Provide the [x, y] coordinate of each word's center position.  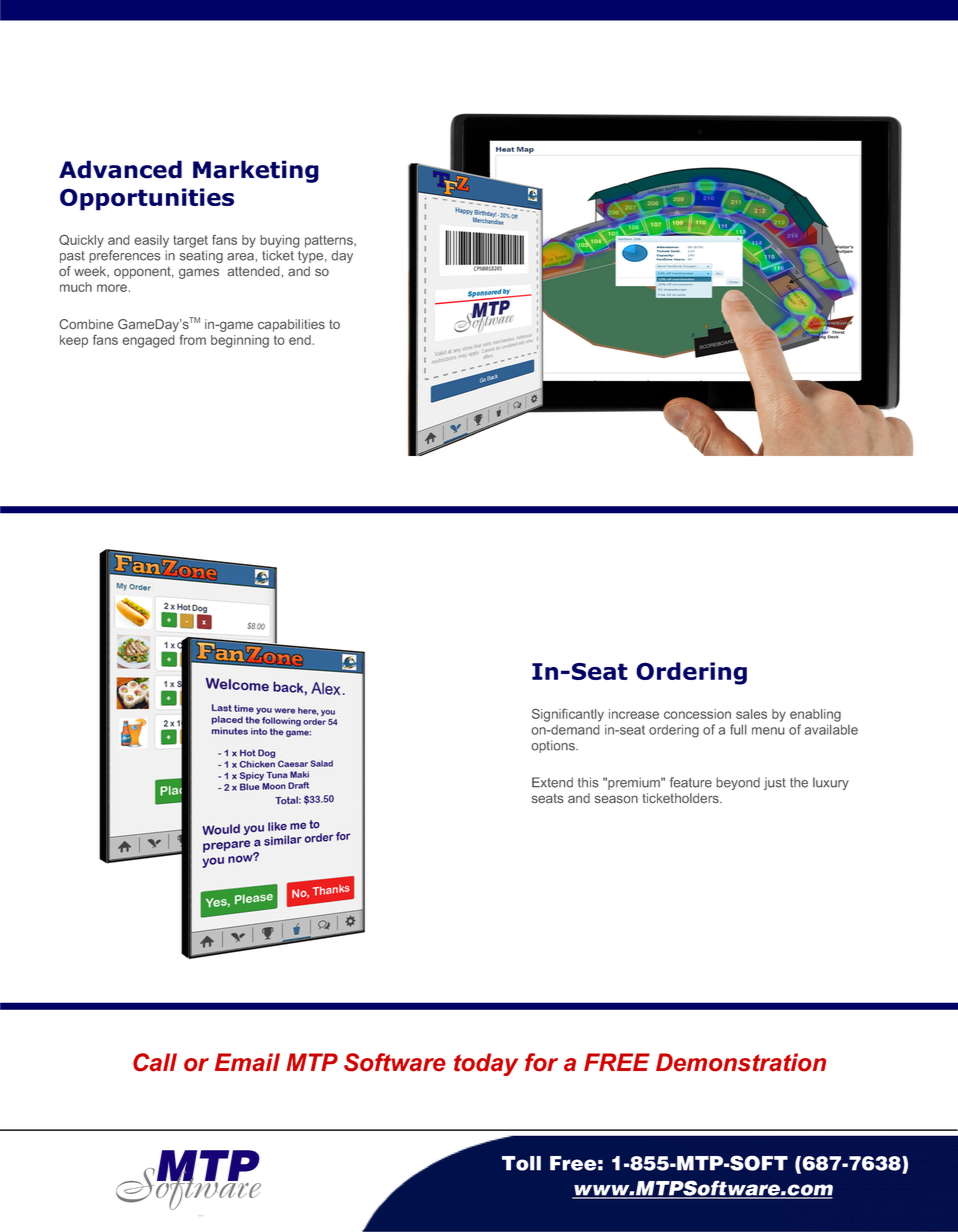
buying [279, 241]
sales [751, 714]
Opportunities [147, 199]
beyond [738, 783]
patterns [330, 241]
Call [155, 1062]
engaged [149, 341]
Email [247, 1062]
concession [697, 714]
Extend [552, 782]
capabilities [291, 325]
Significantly [568, 715]
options [554, 746]
